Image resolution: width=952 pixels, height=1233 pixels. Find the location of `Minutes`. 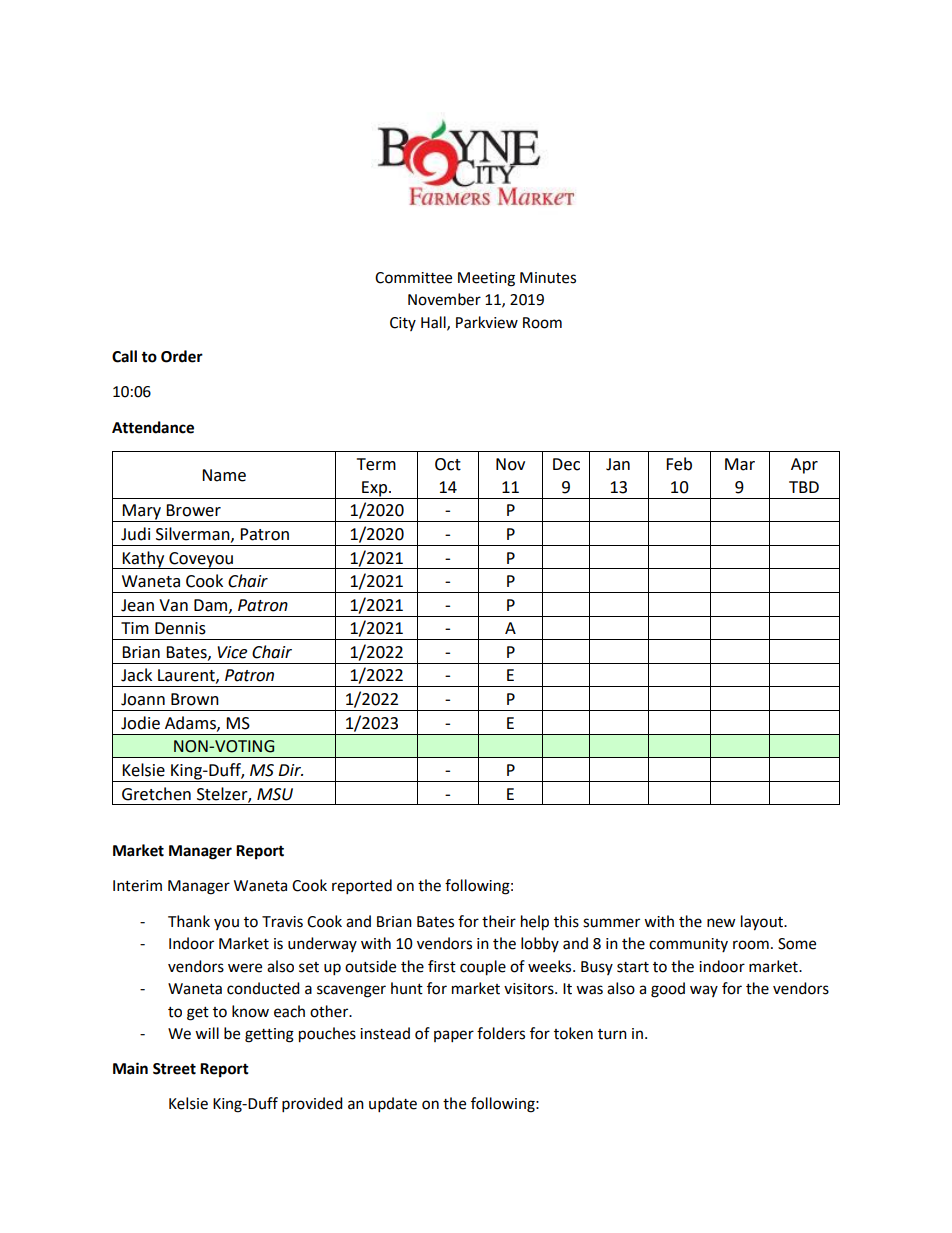

Minutes is located at coordinates (548, 278).
